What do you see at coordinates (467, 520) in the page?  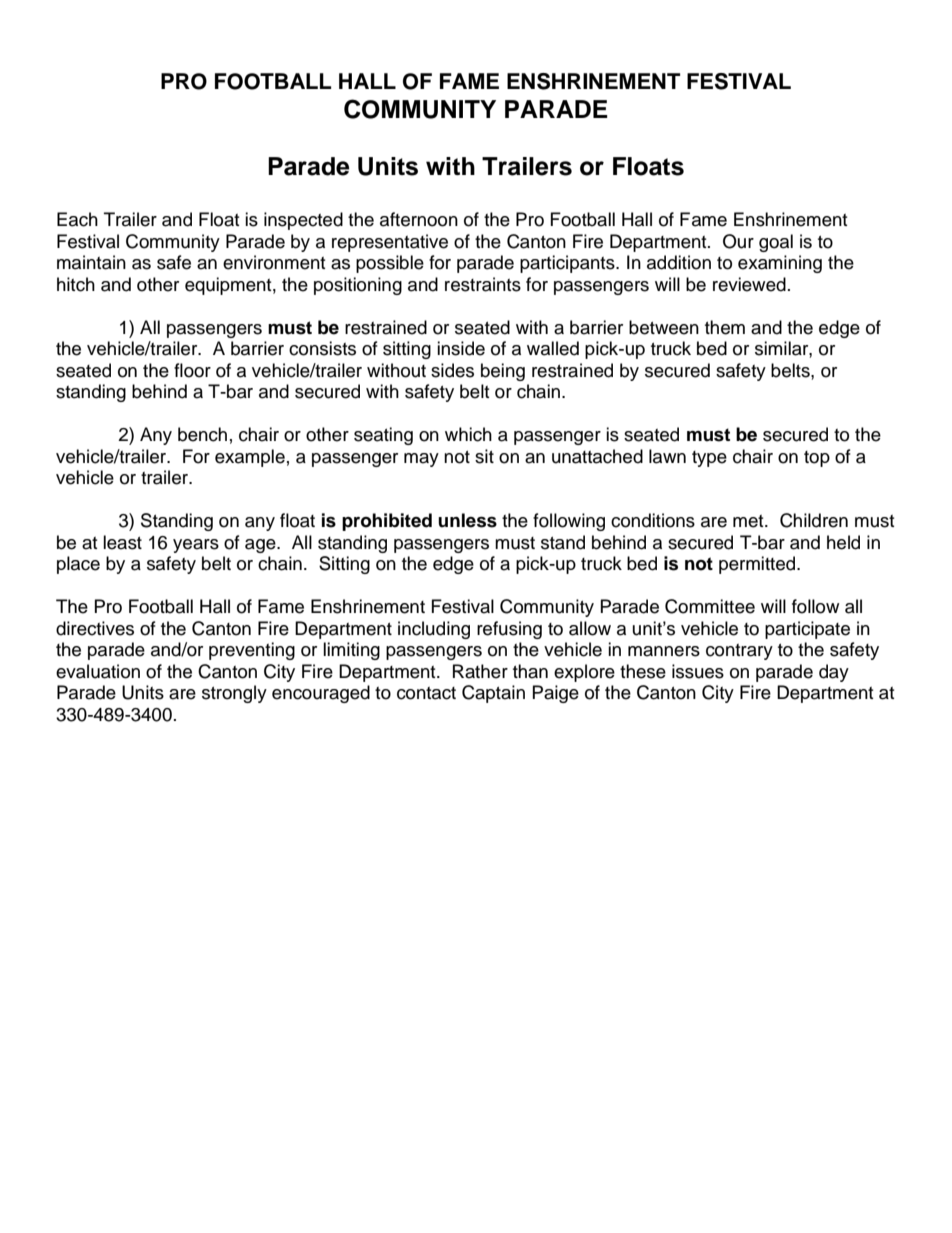 I see `unless` at bounding box center [467, 520].
